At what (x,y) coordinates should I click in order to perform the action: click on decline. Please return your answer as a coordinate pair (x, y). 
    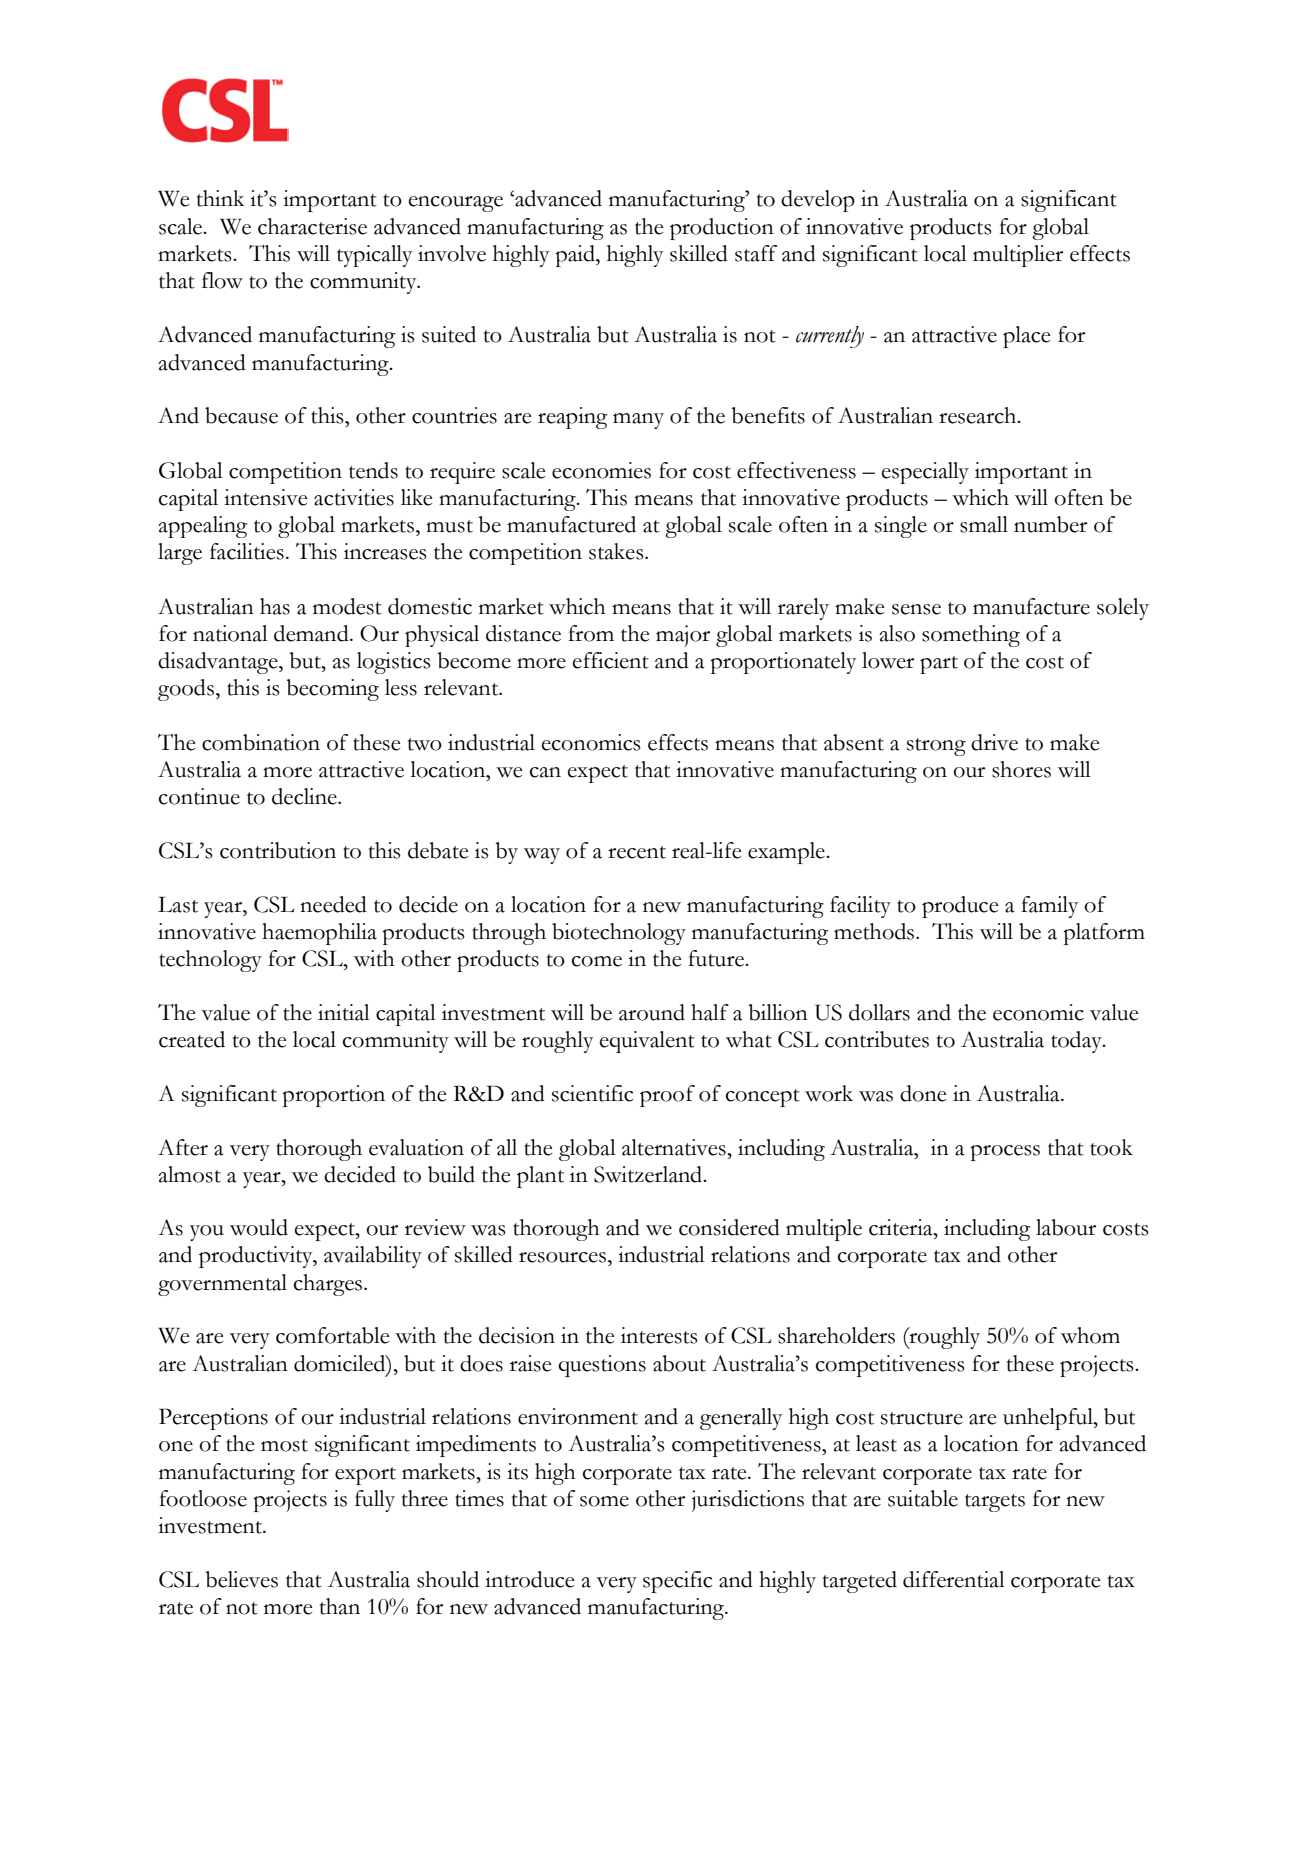
    Looking at the image, I should click on (305, 796).
